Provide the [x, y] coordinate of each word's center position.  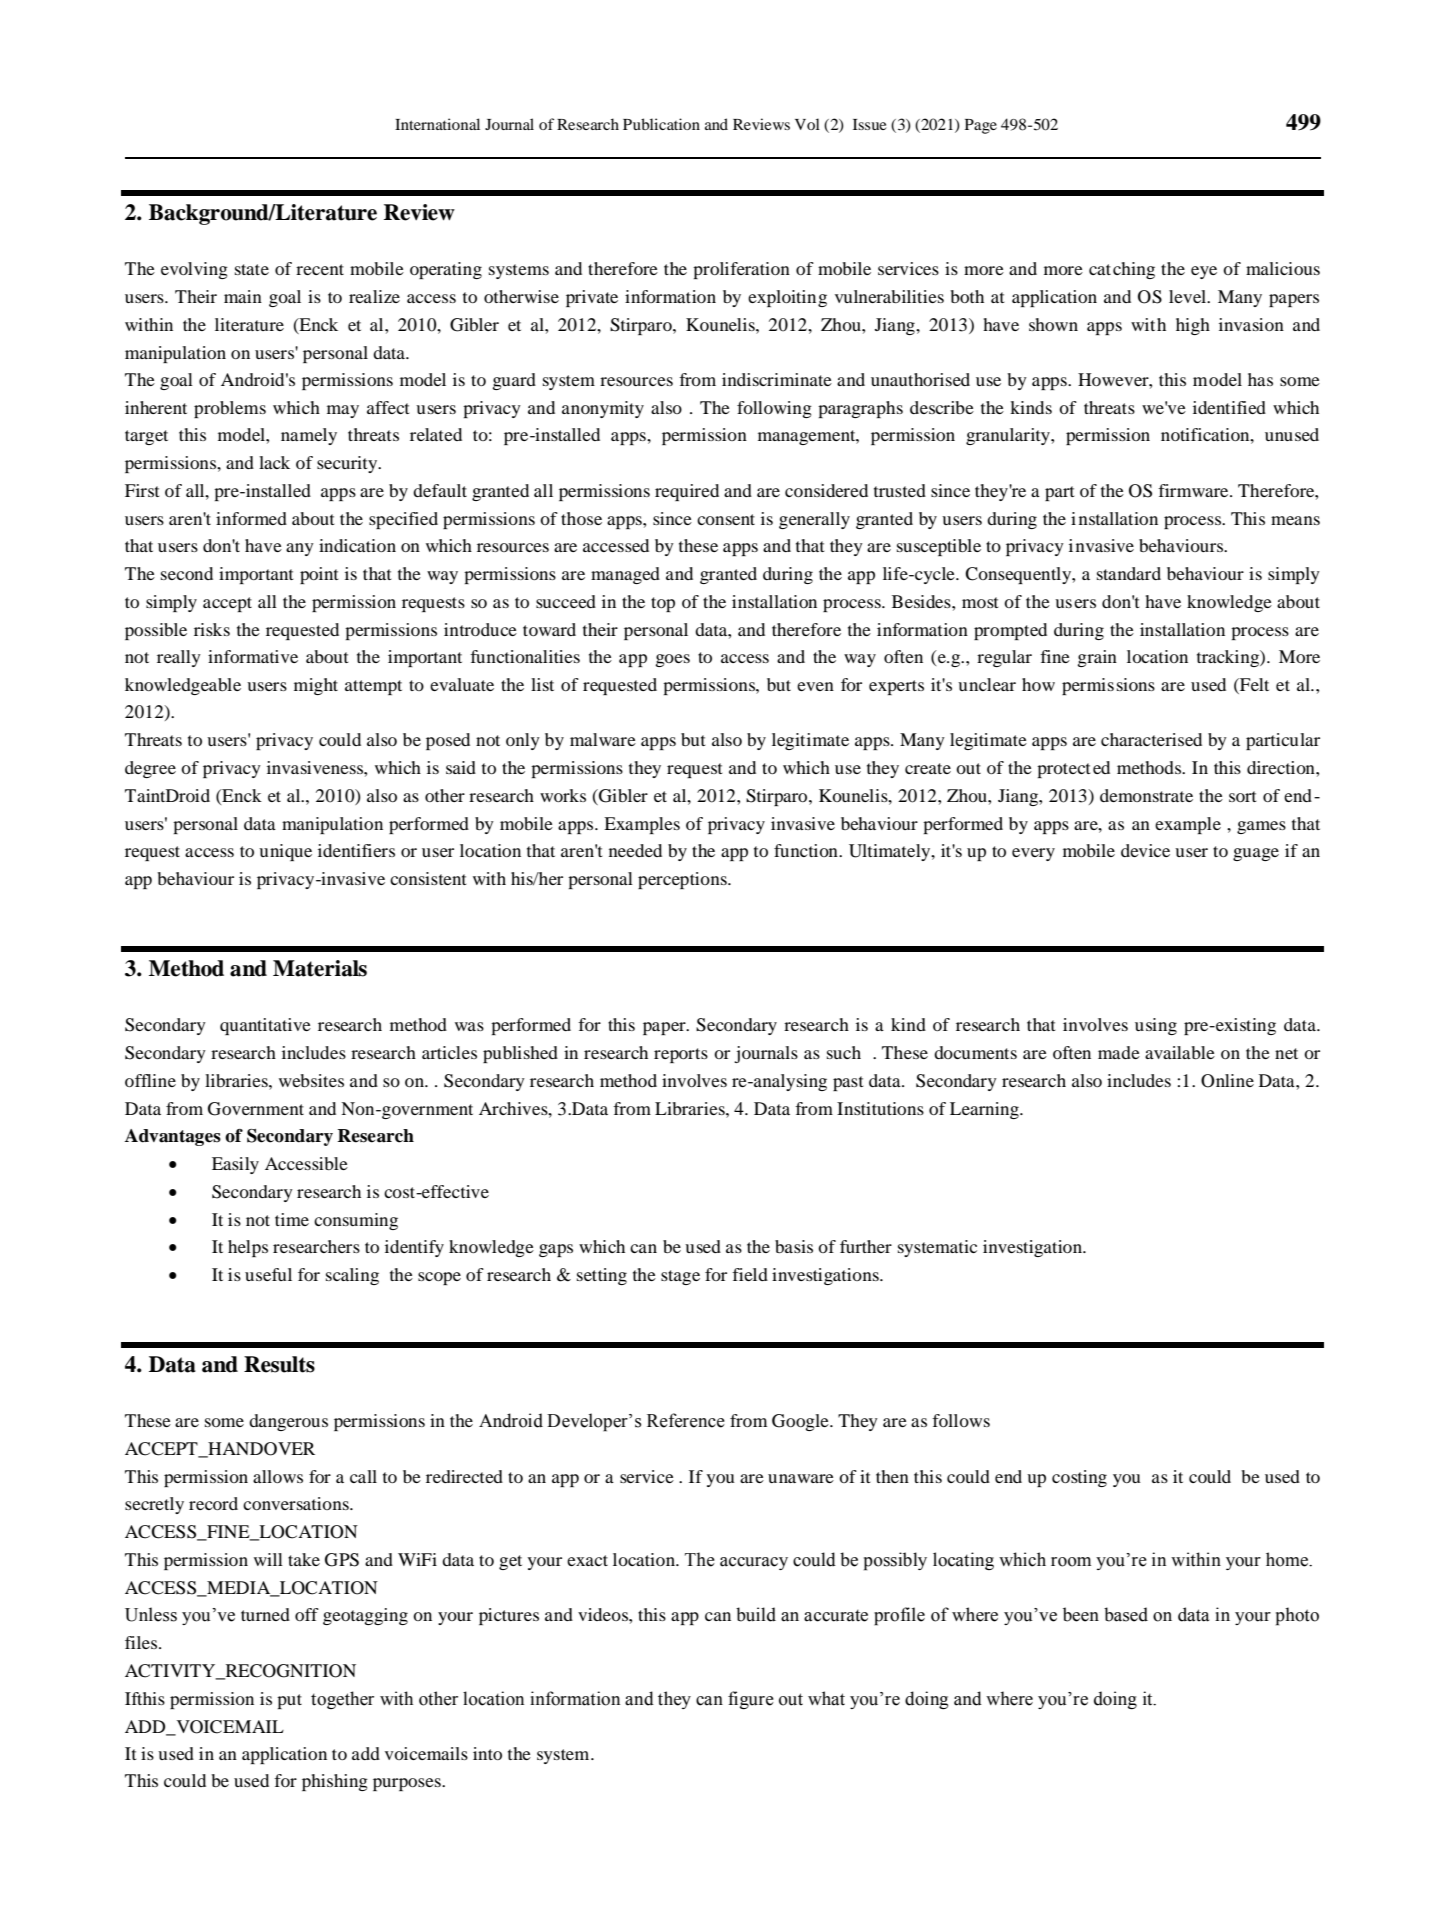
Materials [320, 968]
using [1156, 1026]
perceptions [683, 880]
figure [751, 1700]
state [252, 269]
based [1126, 1614]
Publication [661, 124]
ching [1134, 270]
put [289, 1701]
